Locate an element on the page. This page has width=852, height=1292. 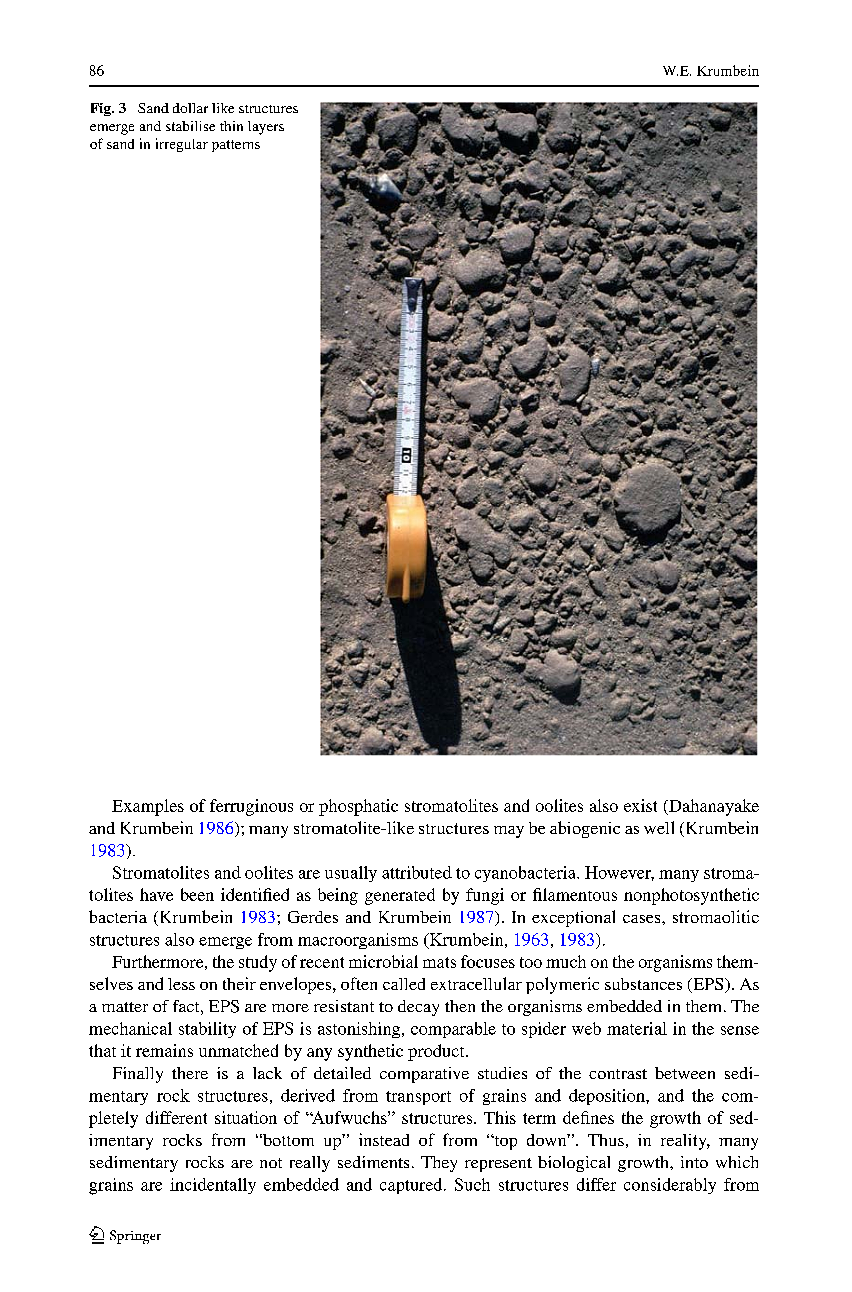
abiogenic is located at coordinates (585, 829).
